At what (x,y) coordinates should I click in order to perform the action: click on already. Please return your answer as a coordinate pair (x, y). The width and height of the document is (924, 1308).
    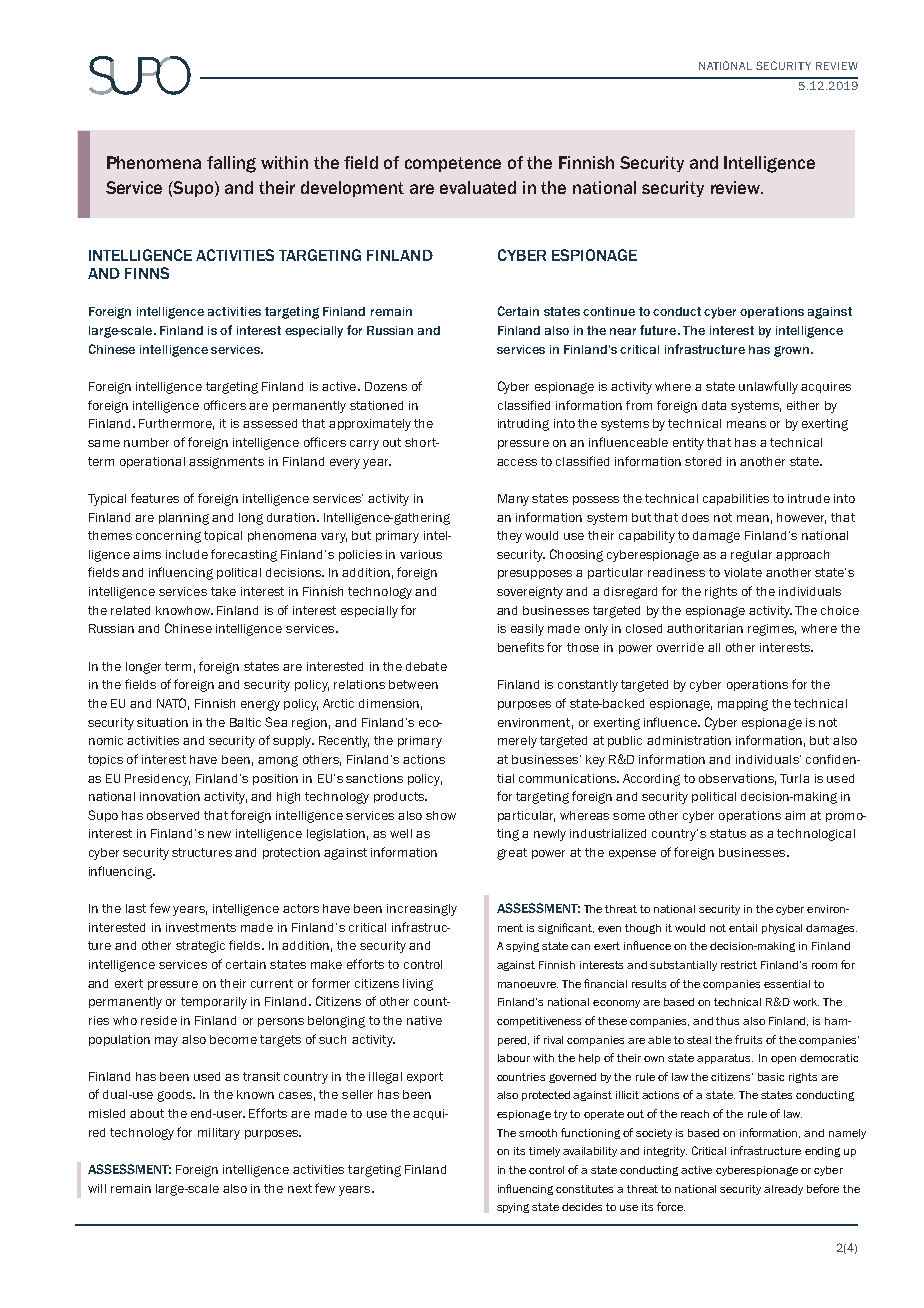
    Looking at the image, I should click on (783, 1190).
